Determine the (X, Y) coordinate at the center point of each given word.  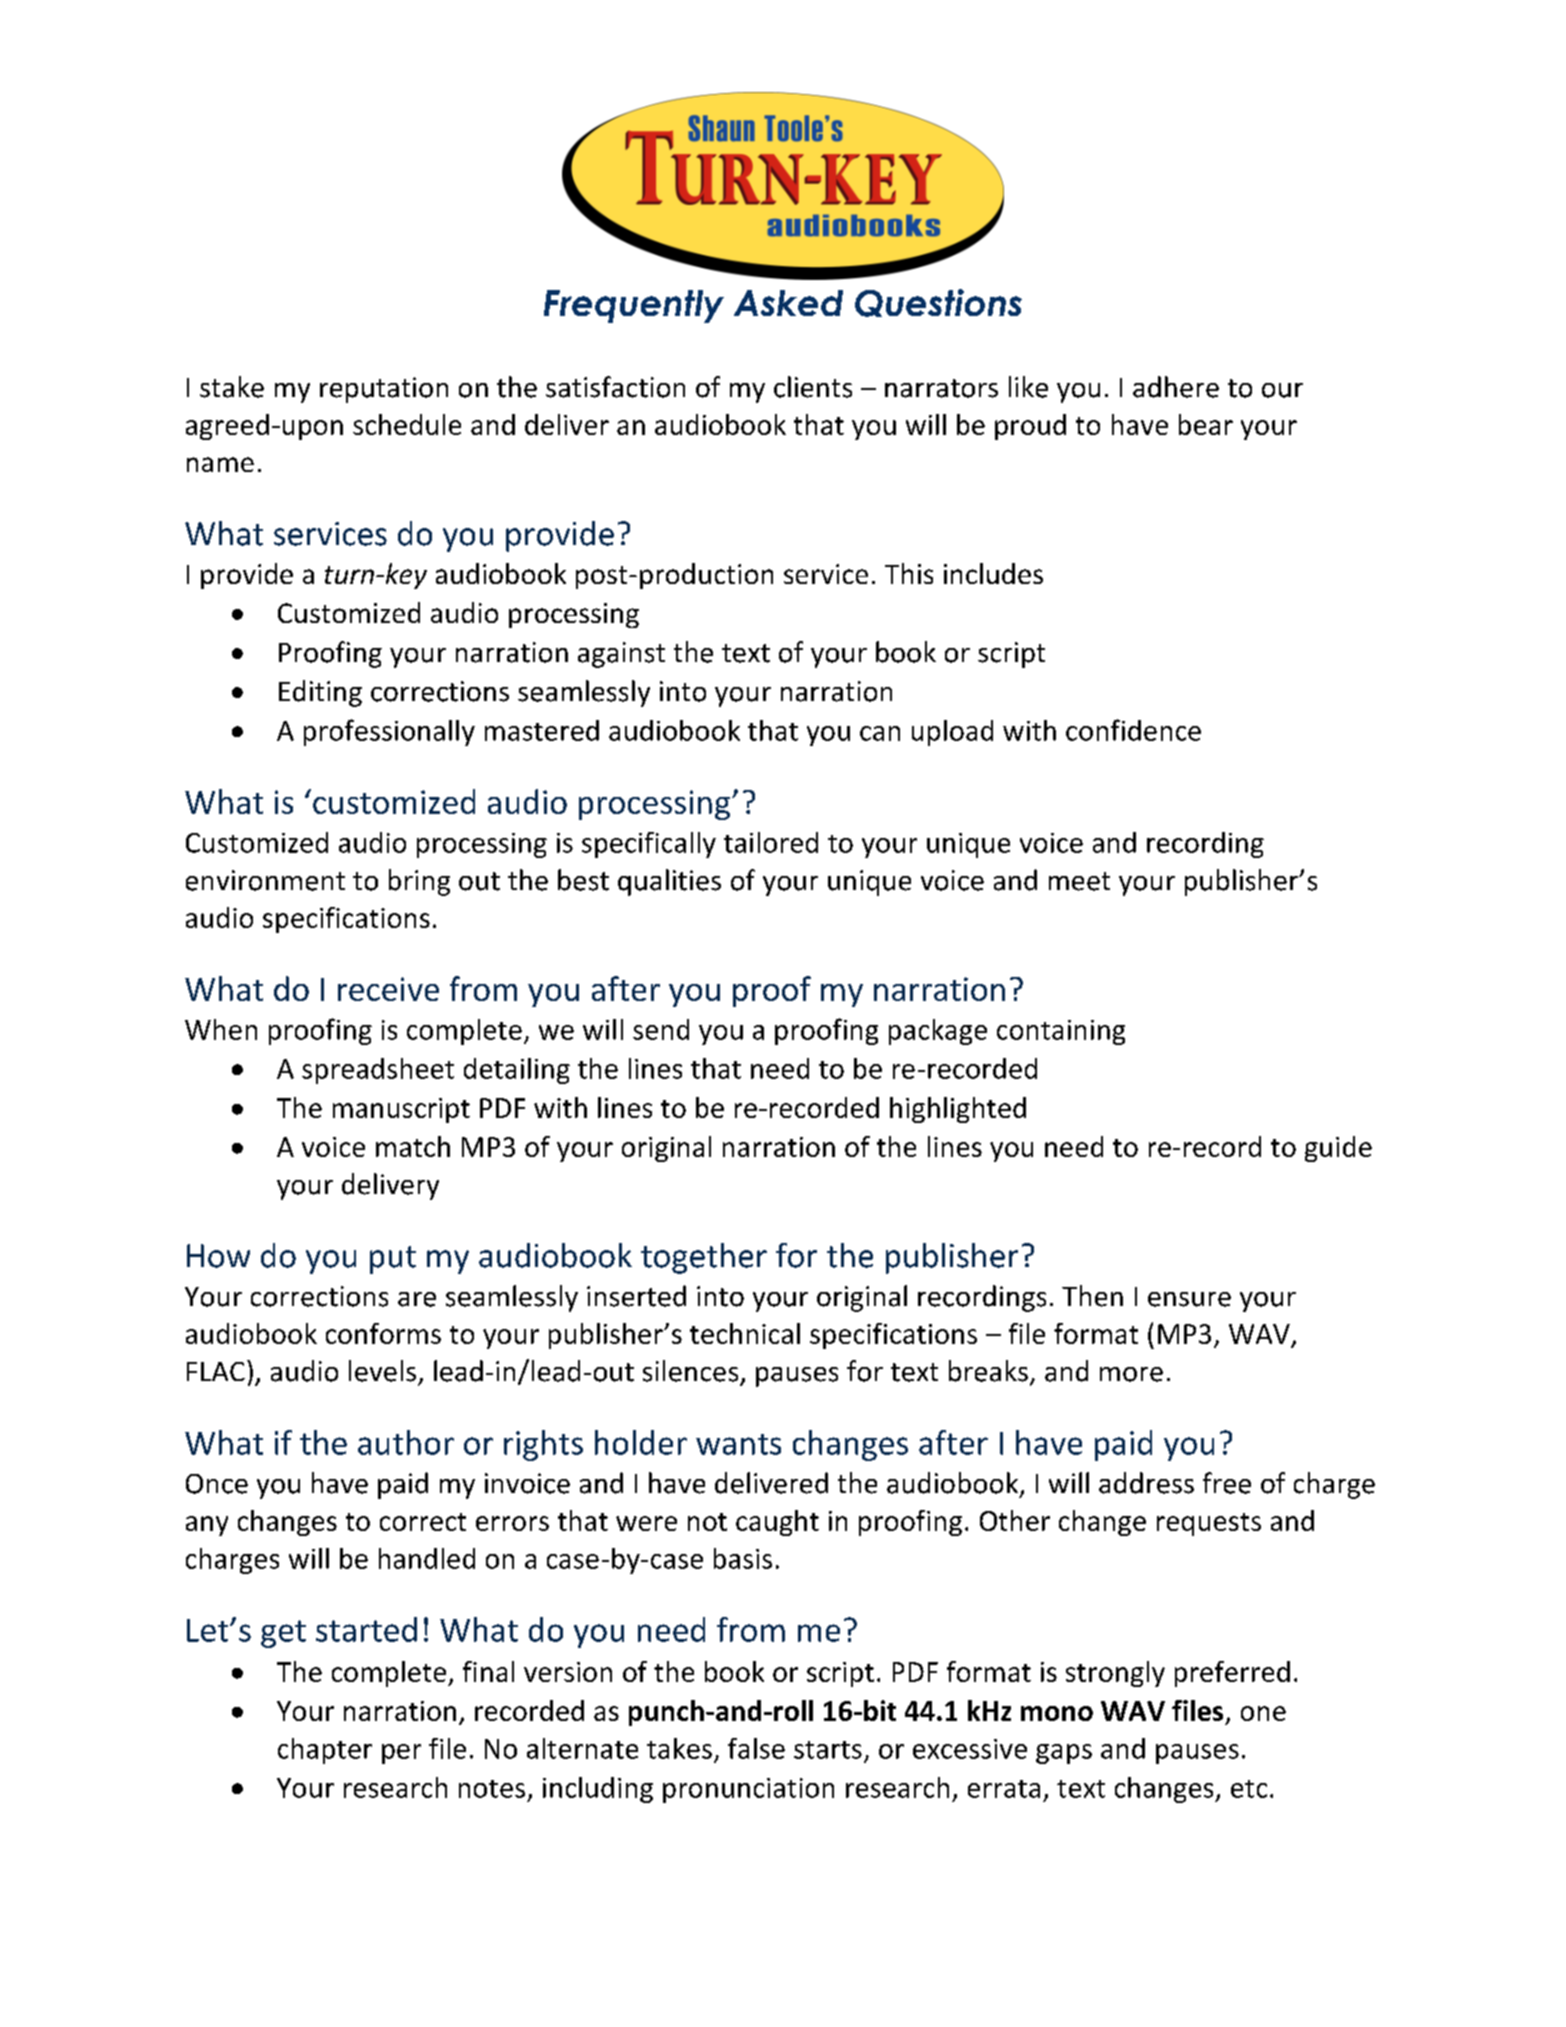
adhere (1176, 387)
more (1131, 1374)
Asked (788, 303)
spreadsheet (378, 1071)
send (661, 1029)
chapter (325, 1751)
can (880, 733)
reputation (384, 390)
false (756, 1748)
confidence (1133, 730)
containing (1061, 1032)
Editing (320, 693)
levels (382, 1371)
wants (738, 1444)
